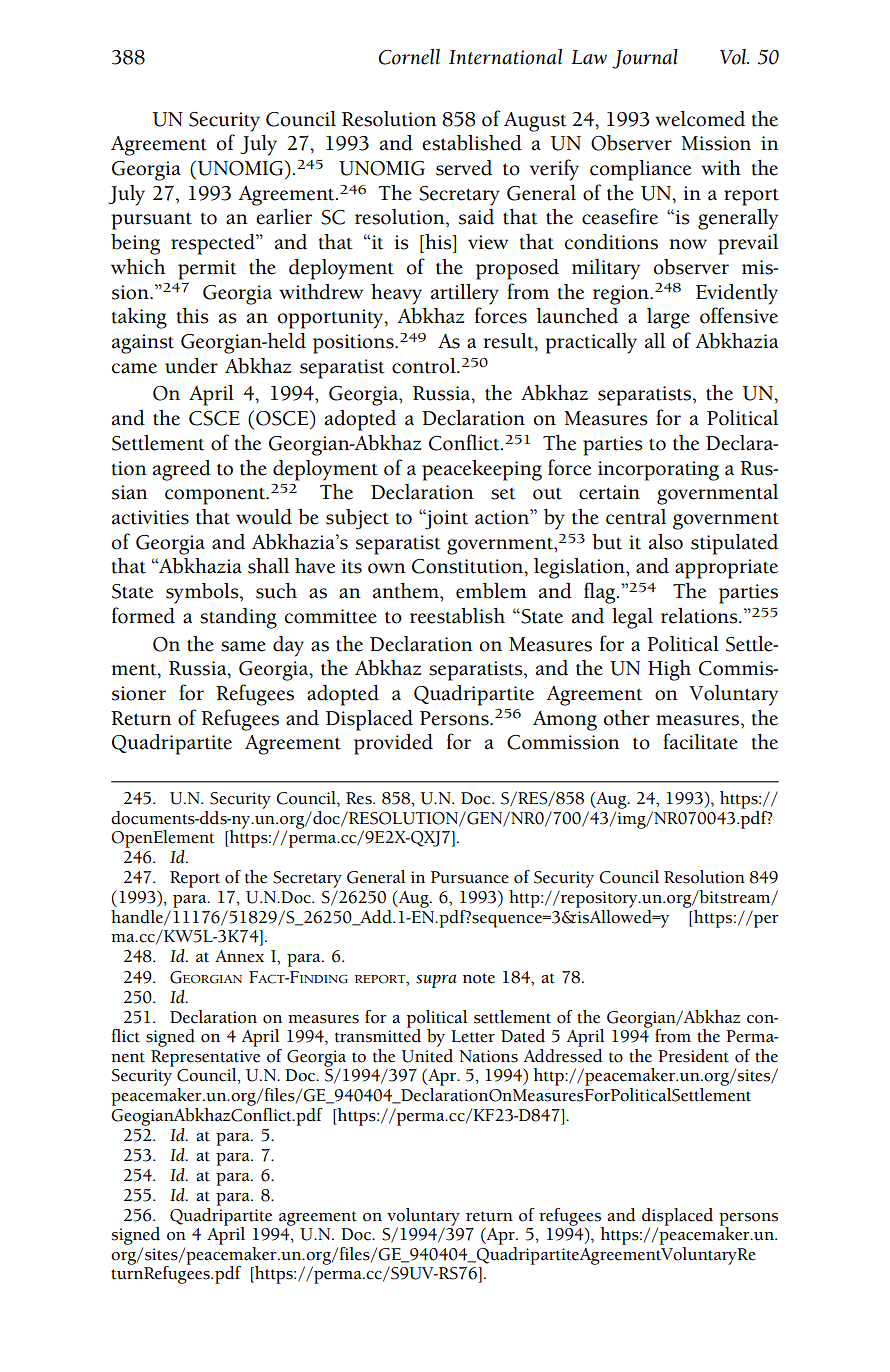  What do you see at coordinates (407, 591) in the image?
I see `anthem` at bounding box center [407, 591].
